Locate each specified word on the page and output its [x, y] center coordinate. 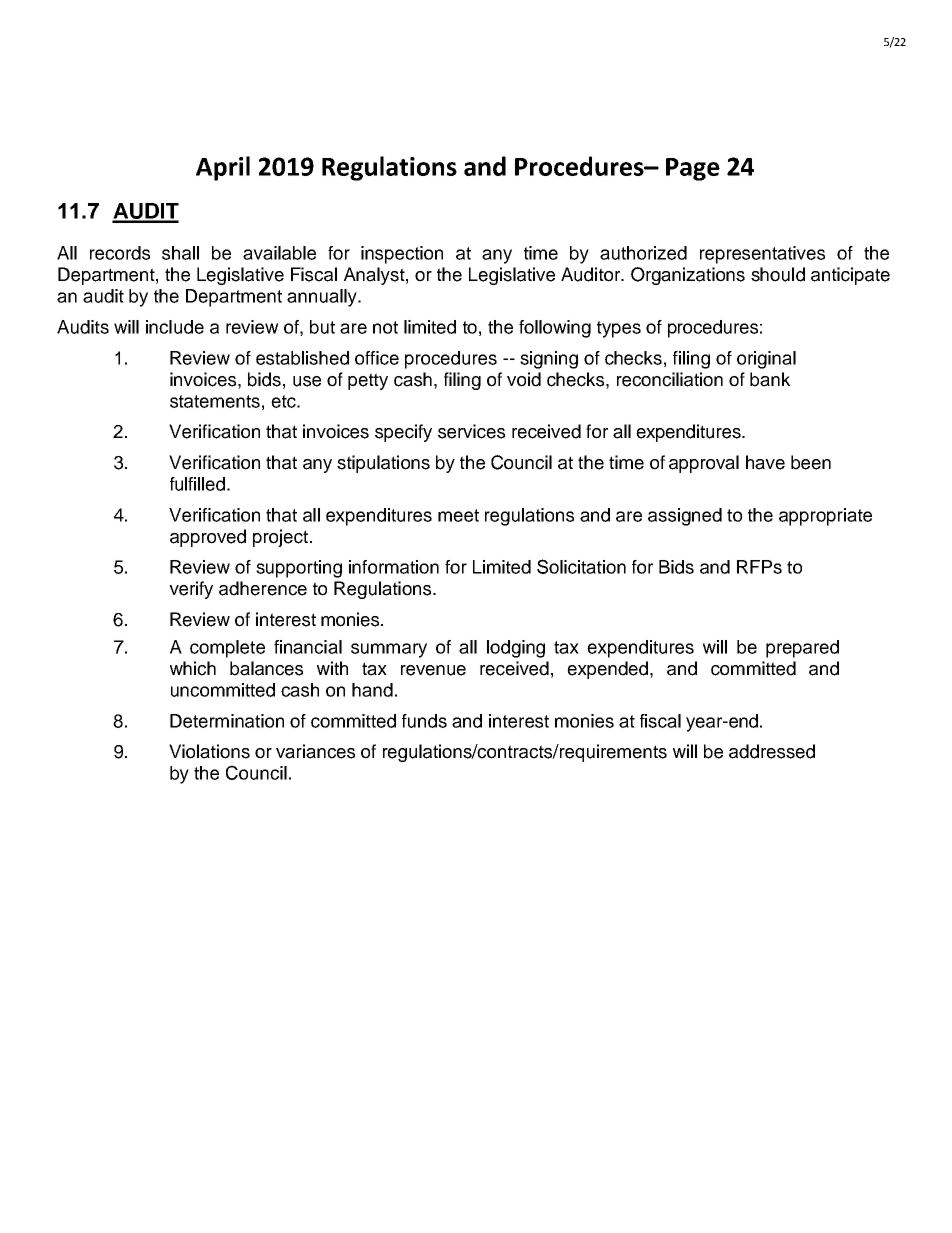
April [223, 168]
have [765, 462]
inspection [402, 255]
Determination [227, 721]
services [471, 431]
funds [424, 721]
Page [693, 169]
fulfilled [197, 484]
